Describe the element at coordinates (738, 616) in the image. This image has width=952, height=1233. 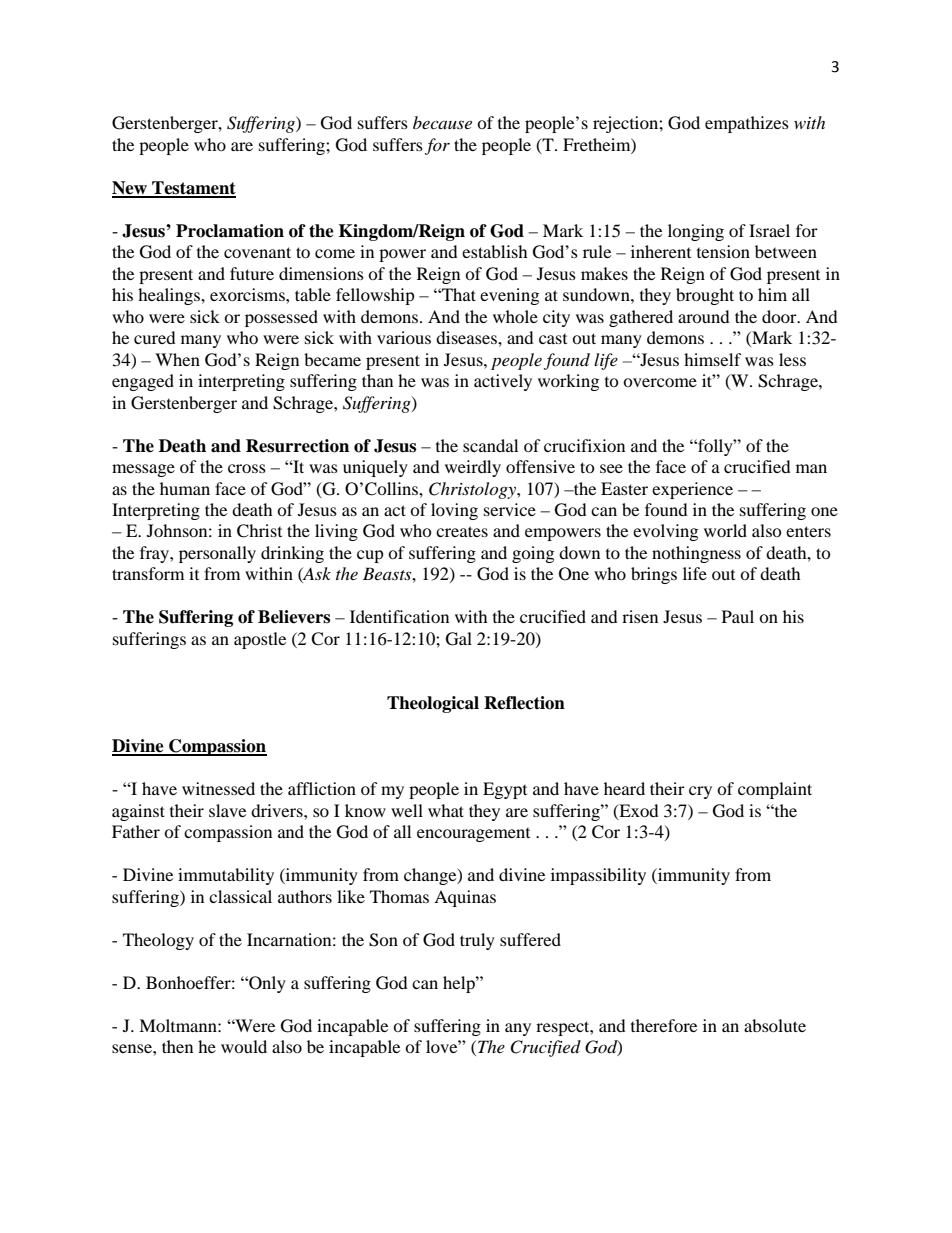
I see `Paul` at that location.
